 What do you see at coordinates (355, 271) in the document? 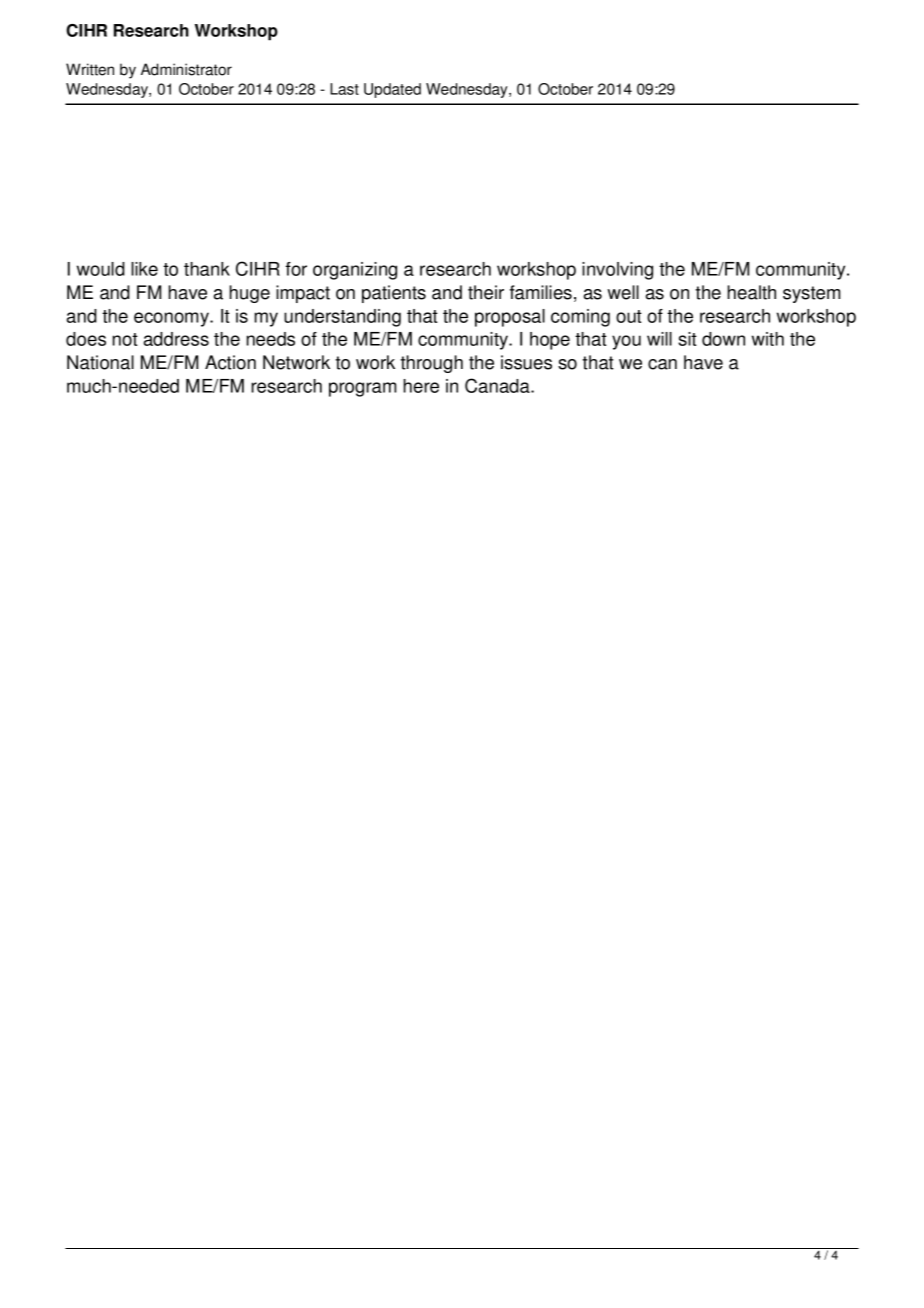
I see `organizing` at bounding box center [355, 271].
